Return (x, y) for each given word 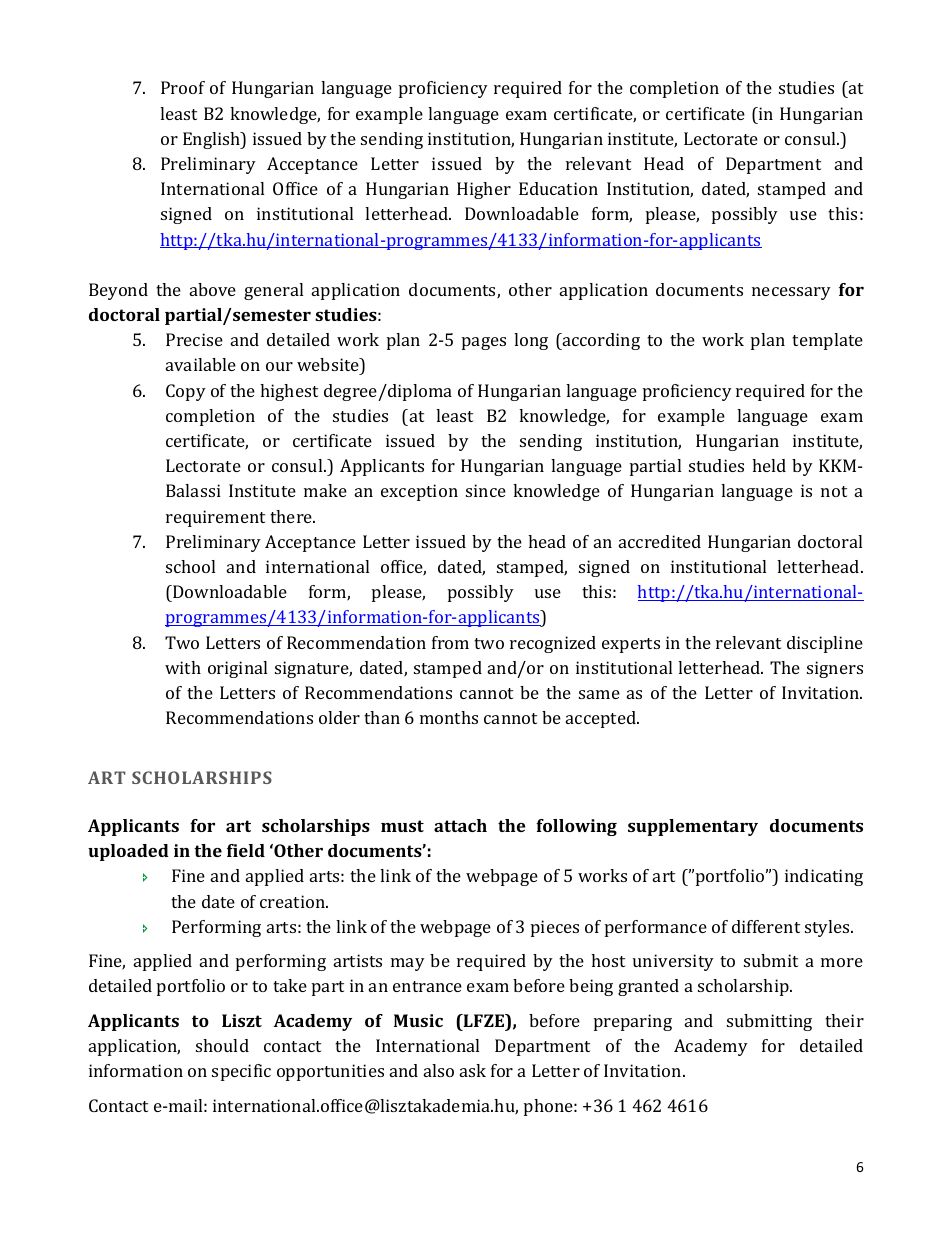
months (449, 717)
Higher (484, 190)
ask (473, 1070)
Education (558, 188)
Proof (183, 87)
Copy (186, 392)
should (222, 1045)
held (769, 465)
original (237, 669)
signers (835, 669)
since (486, 490)
